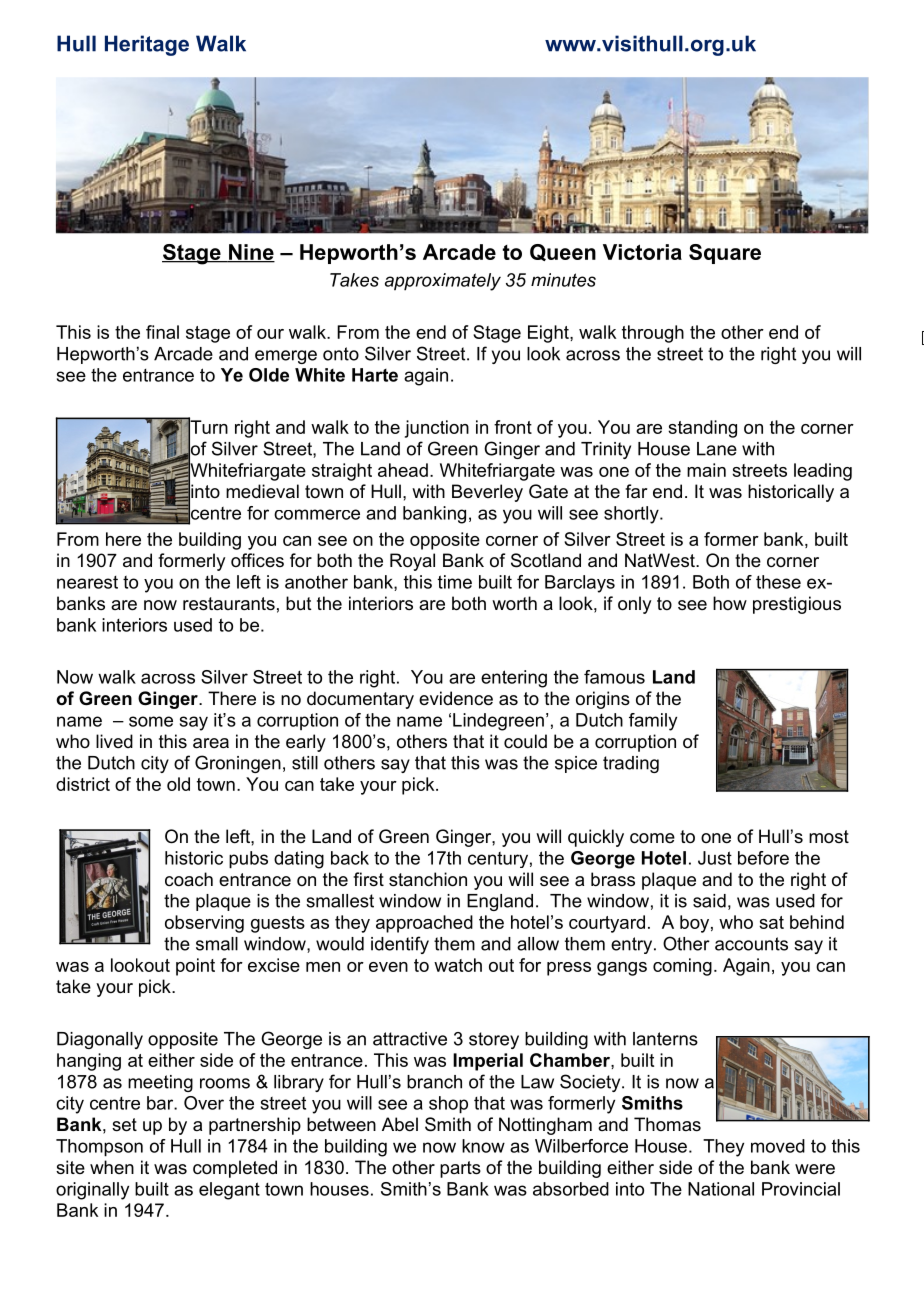  I want to click on Square, so click(725, 254).
